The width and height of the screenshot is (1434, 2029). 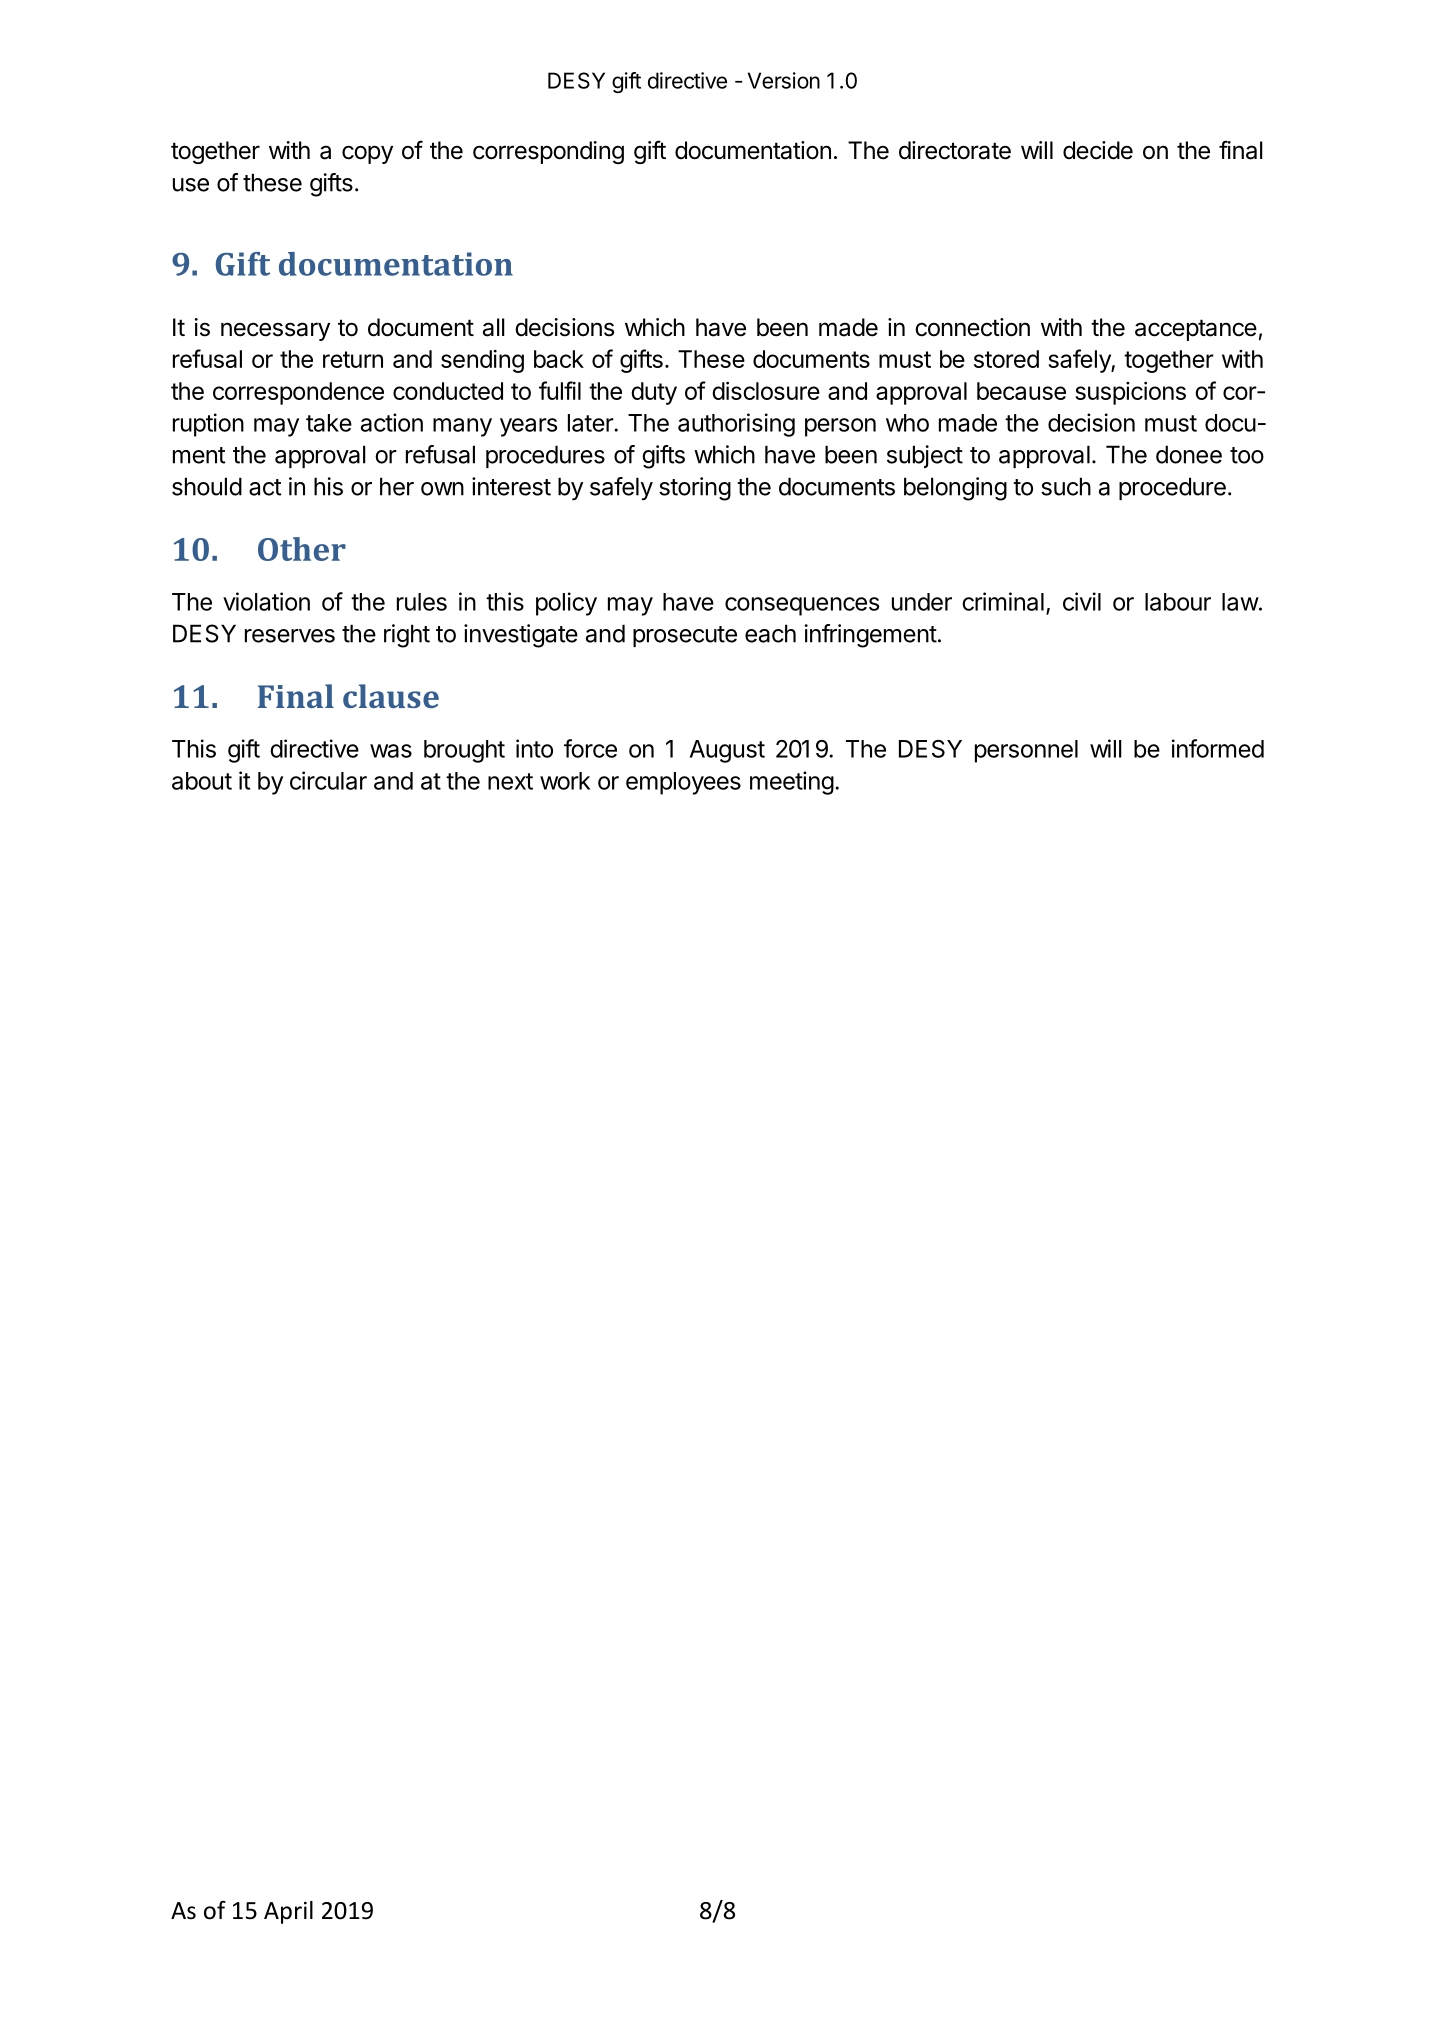 What do you see at coordinates (683, 783) in the screenshot?
I see `employees` at bounding box center [683, 783].
